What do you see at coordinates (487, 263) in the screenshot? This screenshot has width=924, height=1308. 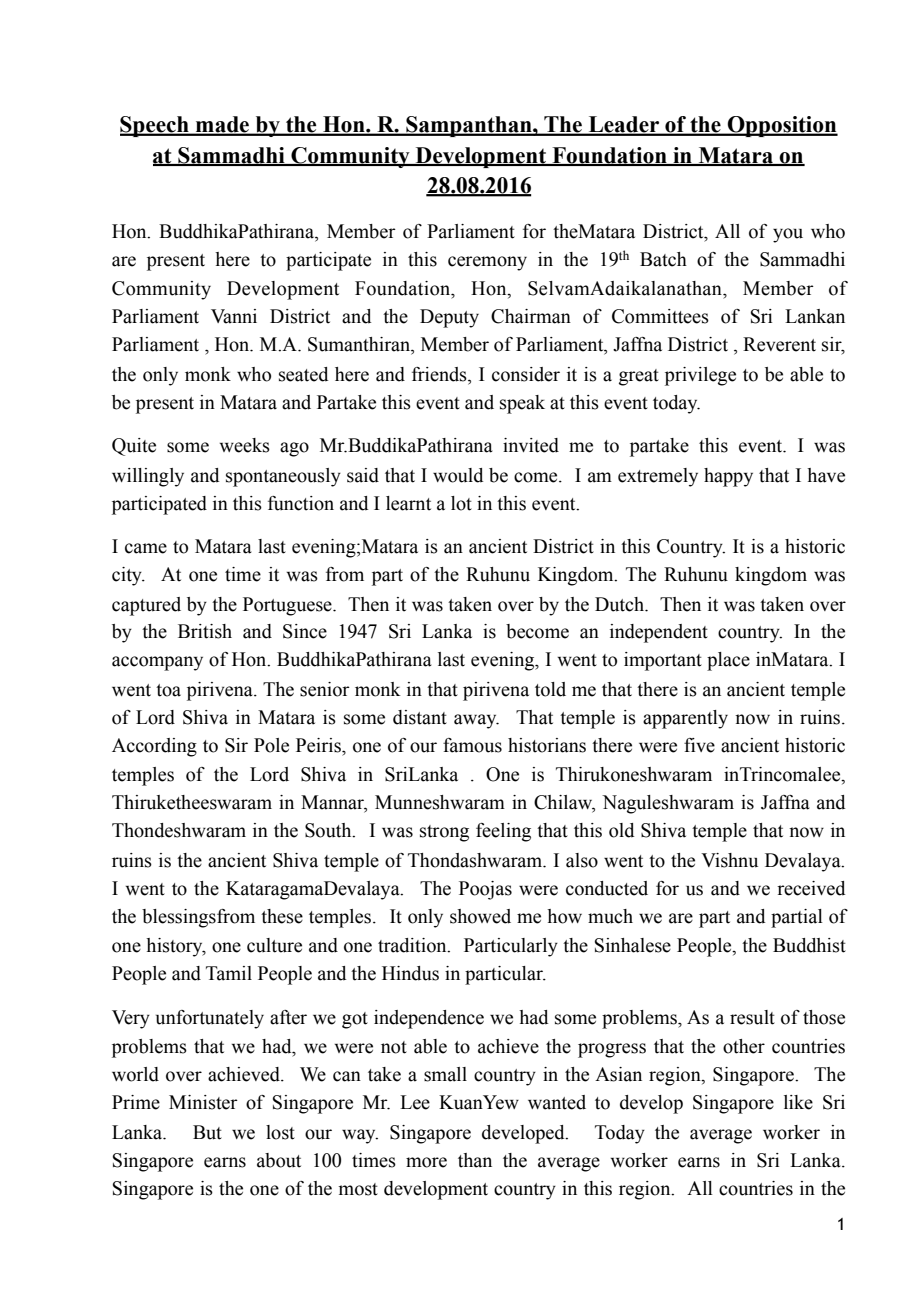 I see `ceremony` at bounding box center [487, 263].
